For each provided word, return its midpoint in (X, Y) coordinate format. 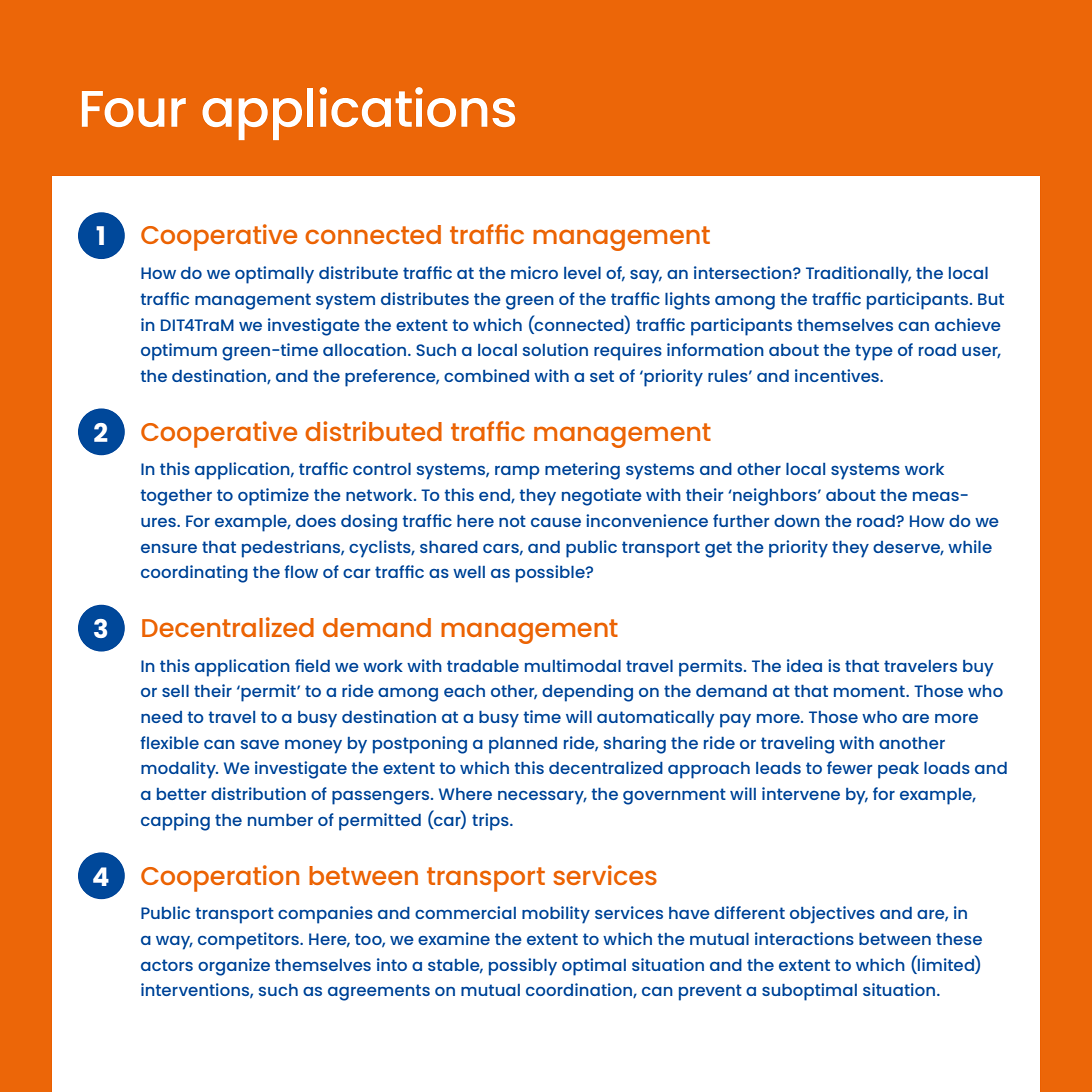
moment (870, 691)
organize (234, 967)
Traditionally (858, 275)
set (602, 376)
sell (175, 691)
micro (534, 272)
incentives (838, 375)
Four (134, 109)
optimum (179, 352)
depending (587, 693)
